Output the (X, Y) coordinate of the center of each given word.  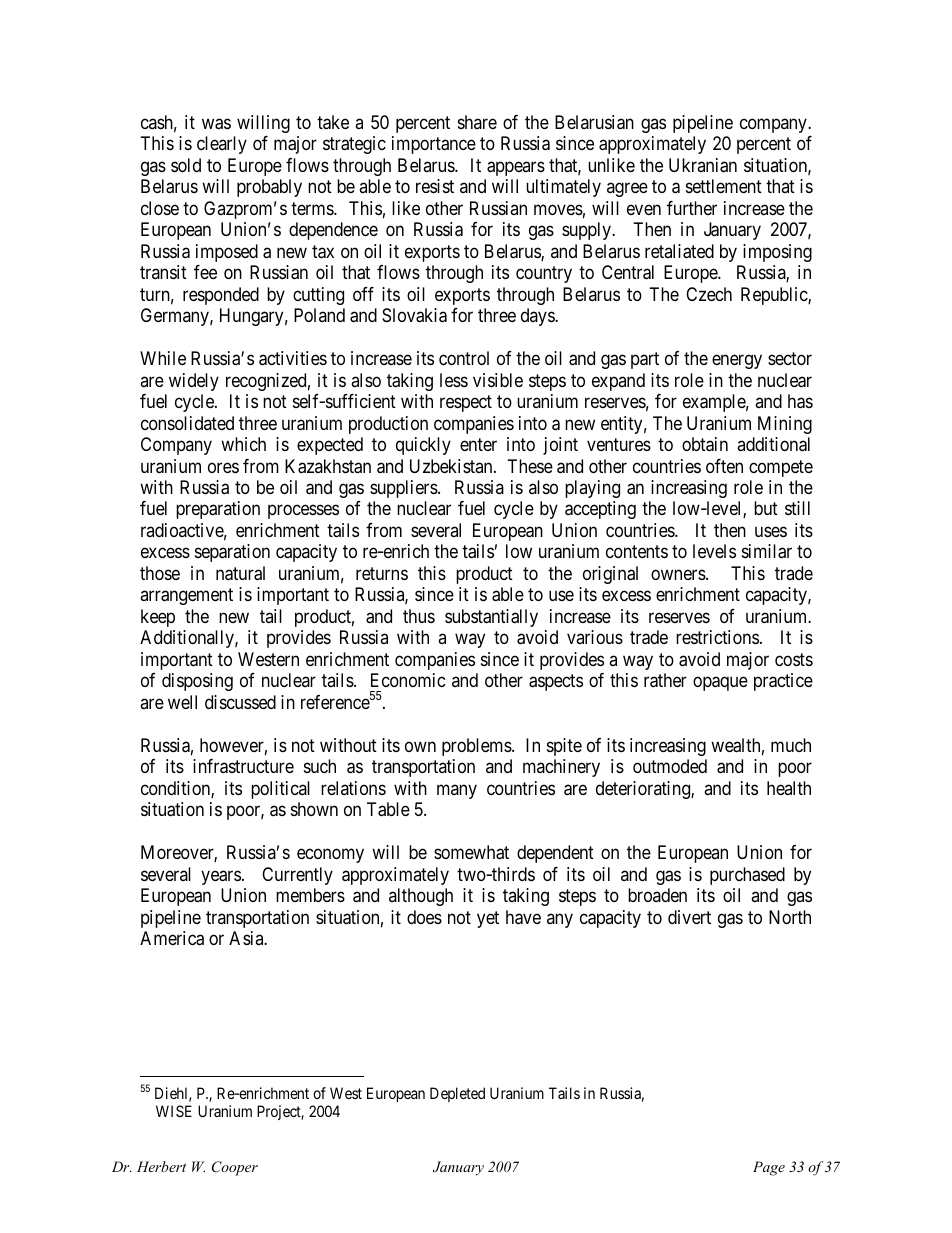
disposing (197, 682)
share (477, 122)
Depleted (457, 1094)
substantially (491, 618)
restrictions (717, 637)
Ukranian (703, 165)
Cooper (235, 1168)
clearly (222, 145)
